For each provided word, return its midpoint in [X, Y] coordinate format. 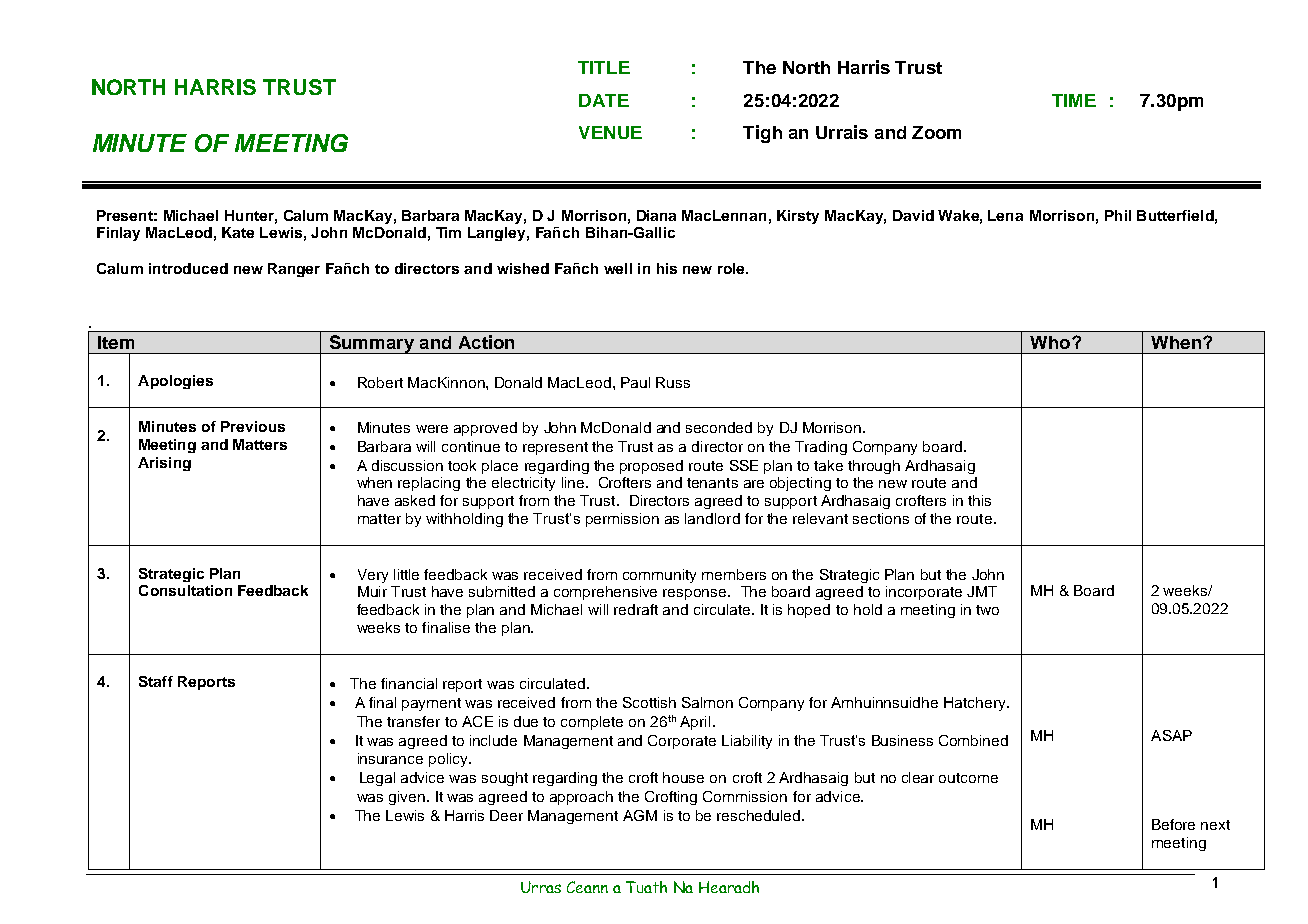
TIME [1074, 100]
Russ [673, 382]
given [407, 798]
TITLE [604, 67]
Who [1050, 342]
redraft [636, 609]
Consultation [185, 590]
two [987, 610]
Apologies [175, 382]
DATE [604, 100]
